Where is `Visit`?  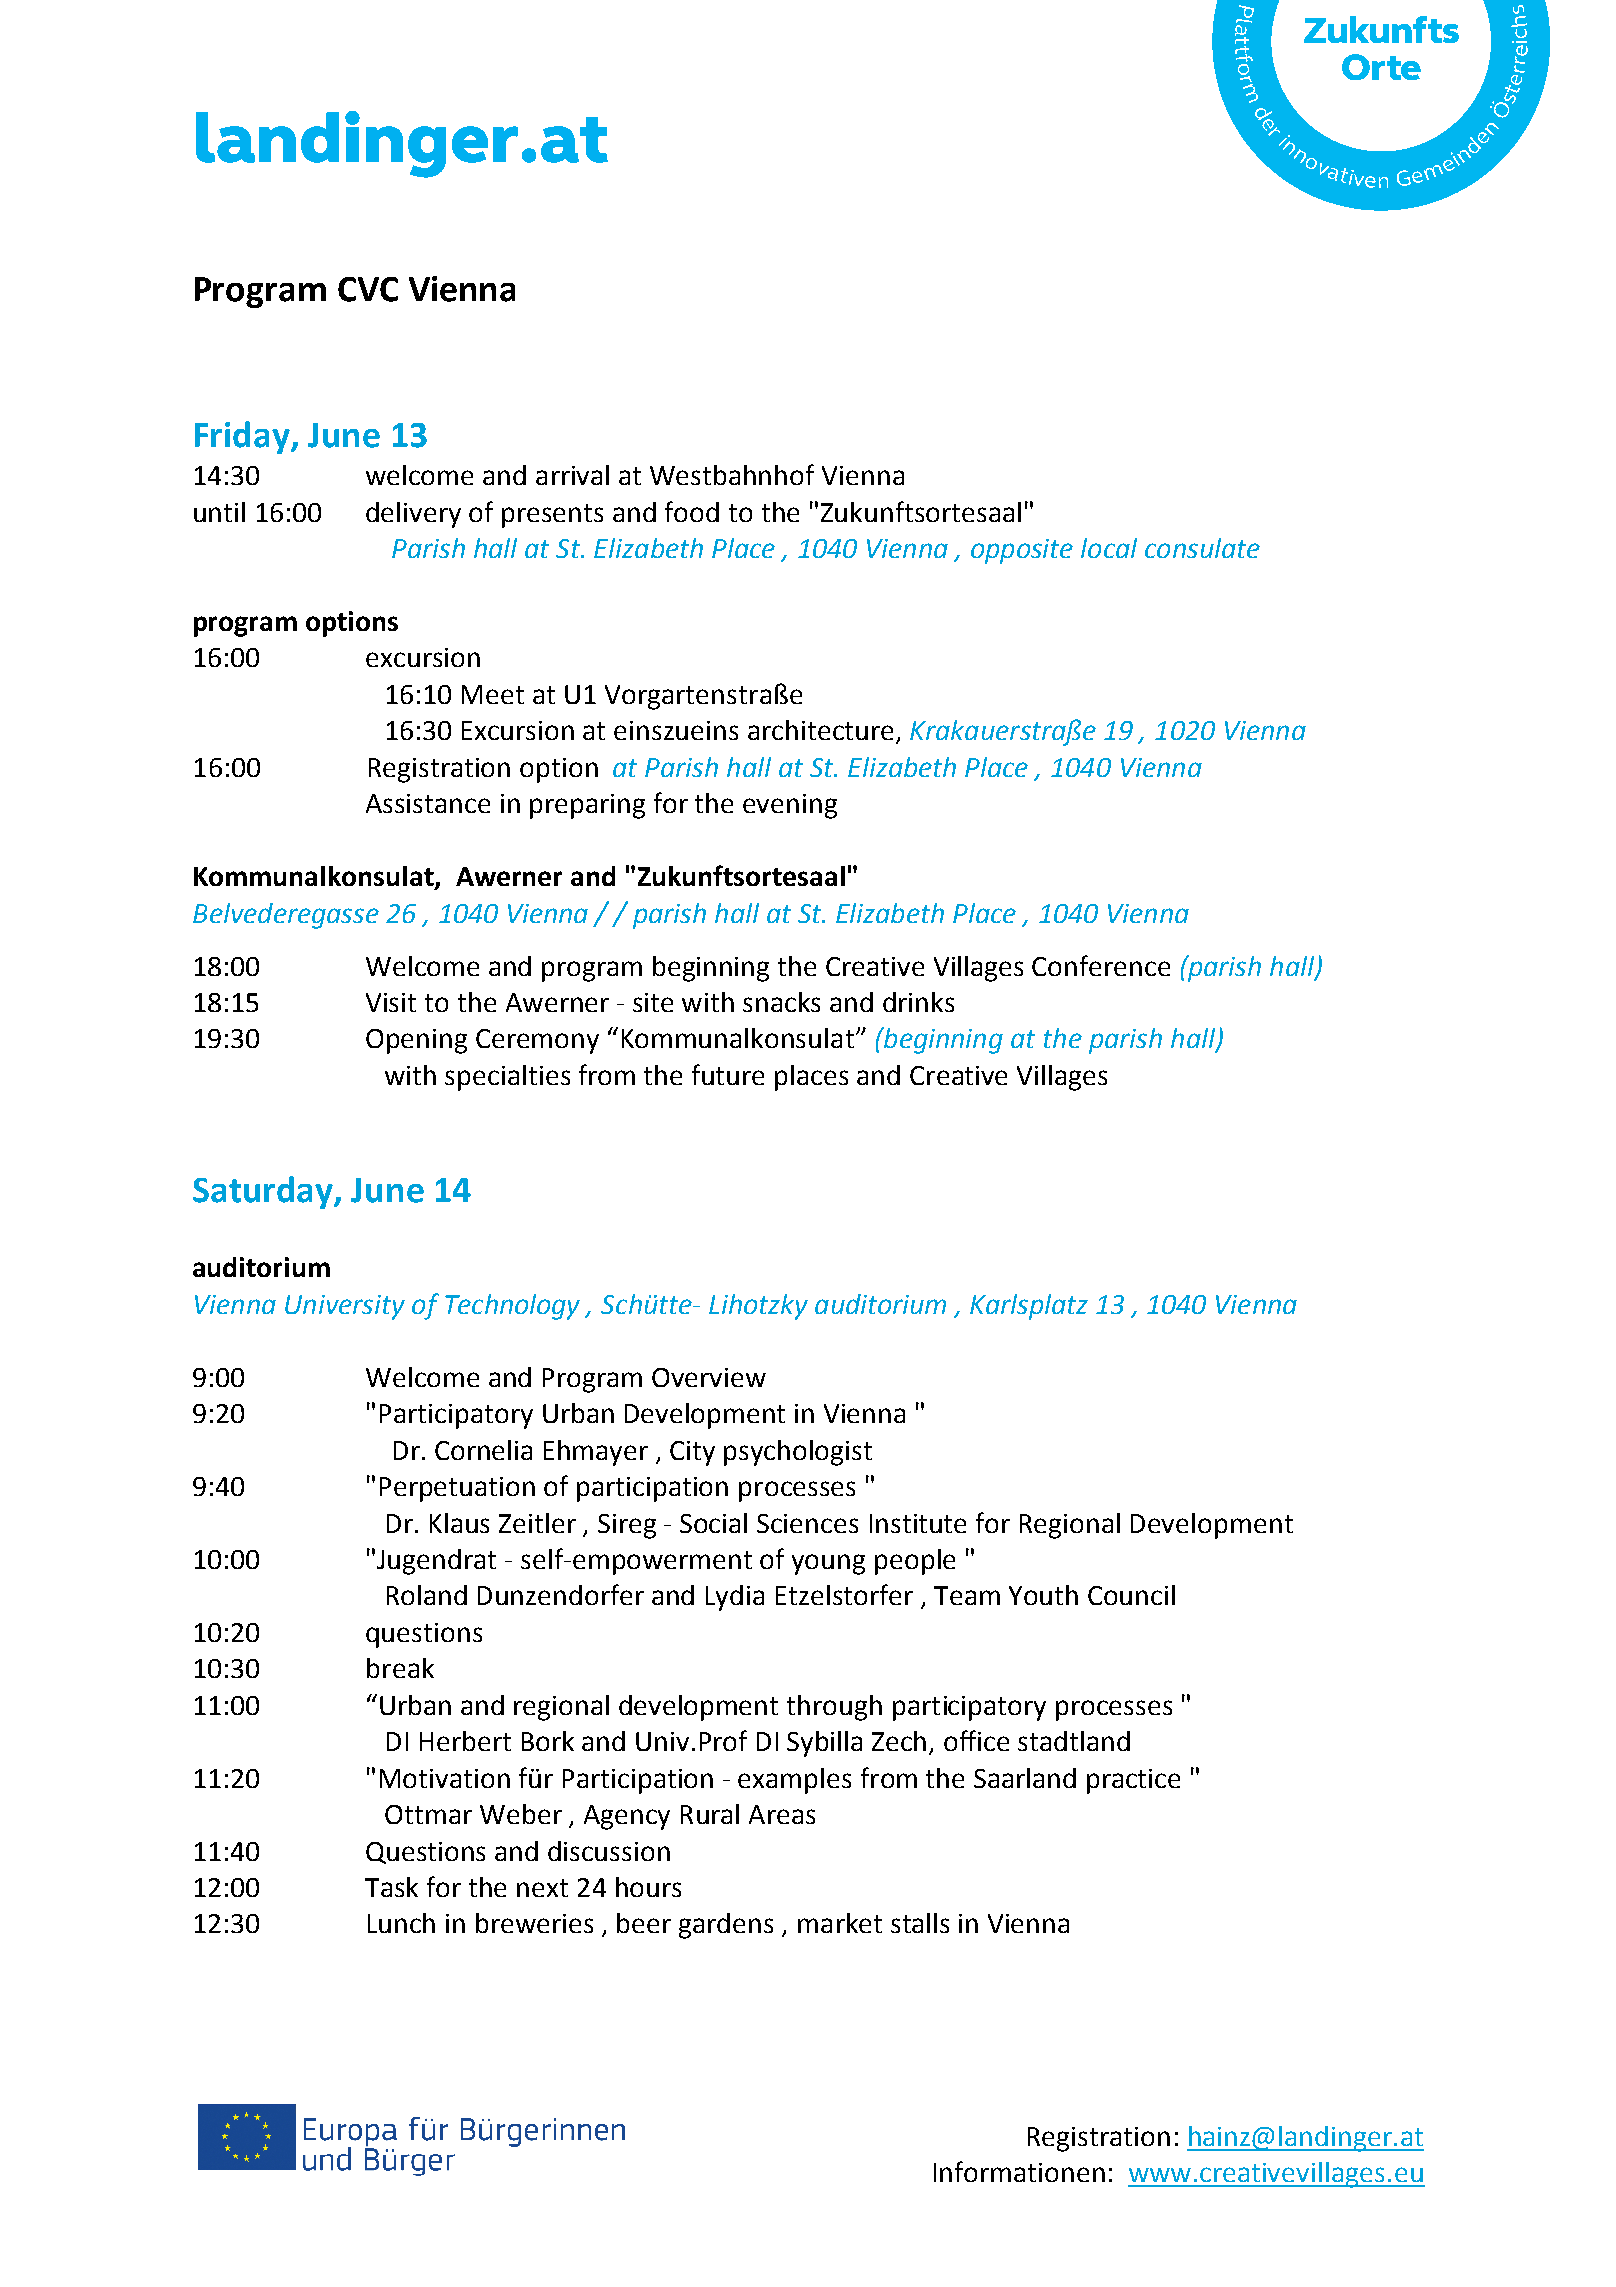 Visit is located at coordinates (391, 1002).
